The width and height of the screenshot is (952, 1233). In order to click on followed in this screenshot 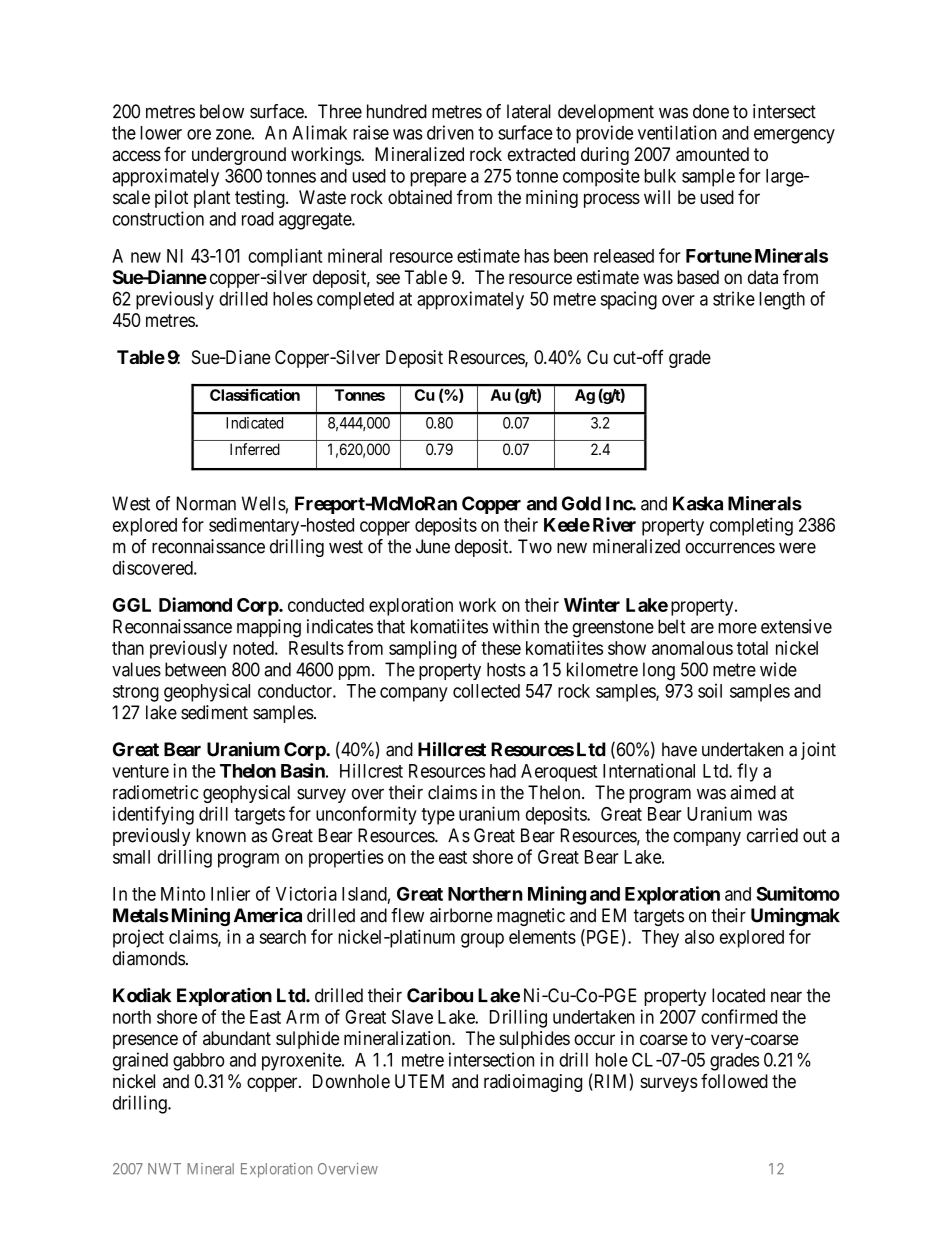, I will do `click(734, 1081)`.
